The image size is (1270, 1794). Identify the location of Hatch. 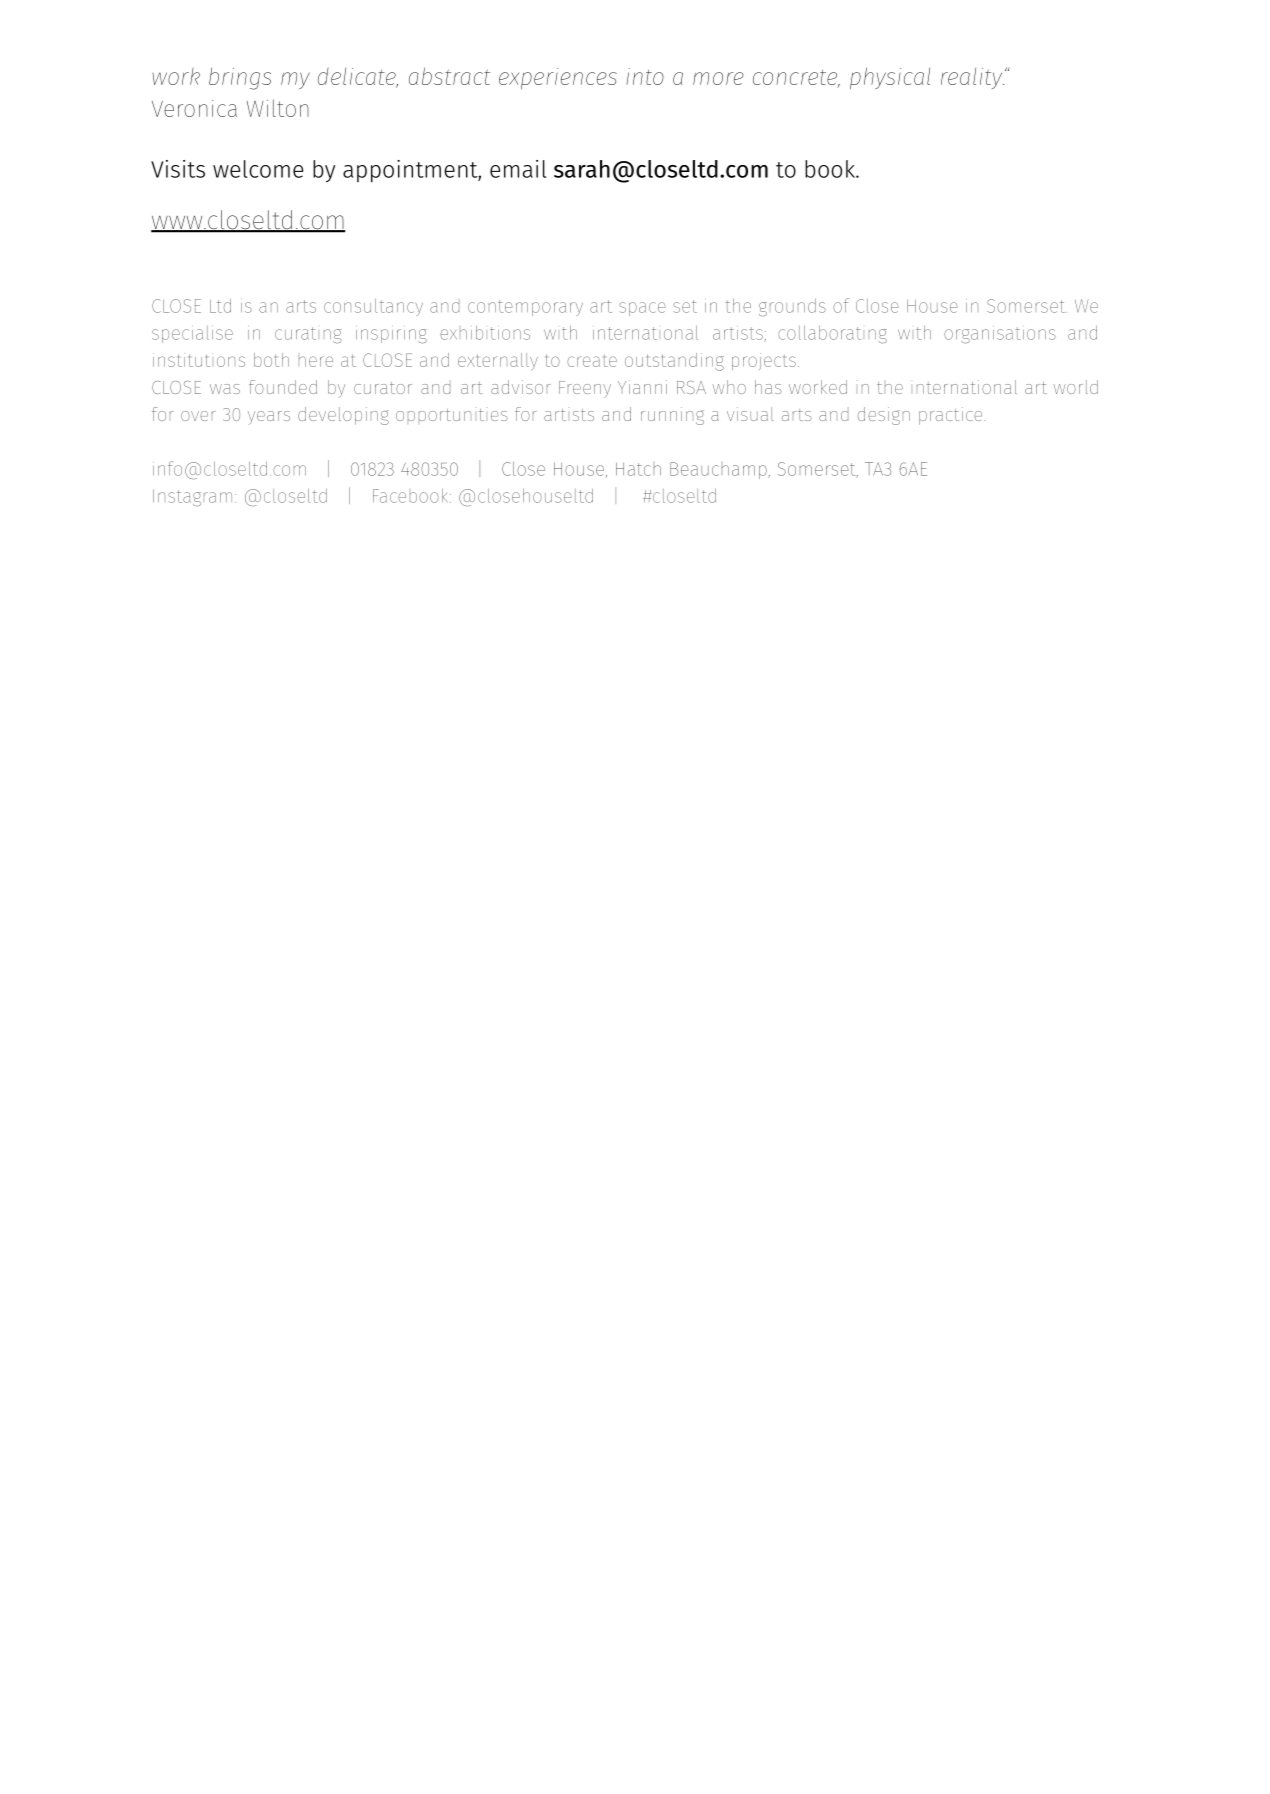
(638, 469).
